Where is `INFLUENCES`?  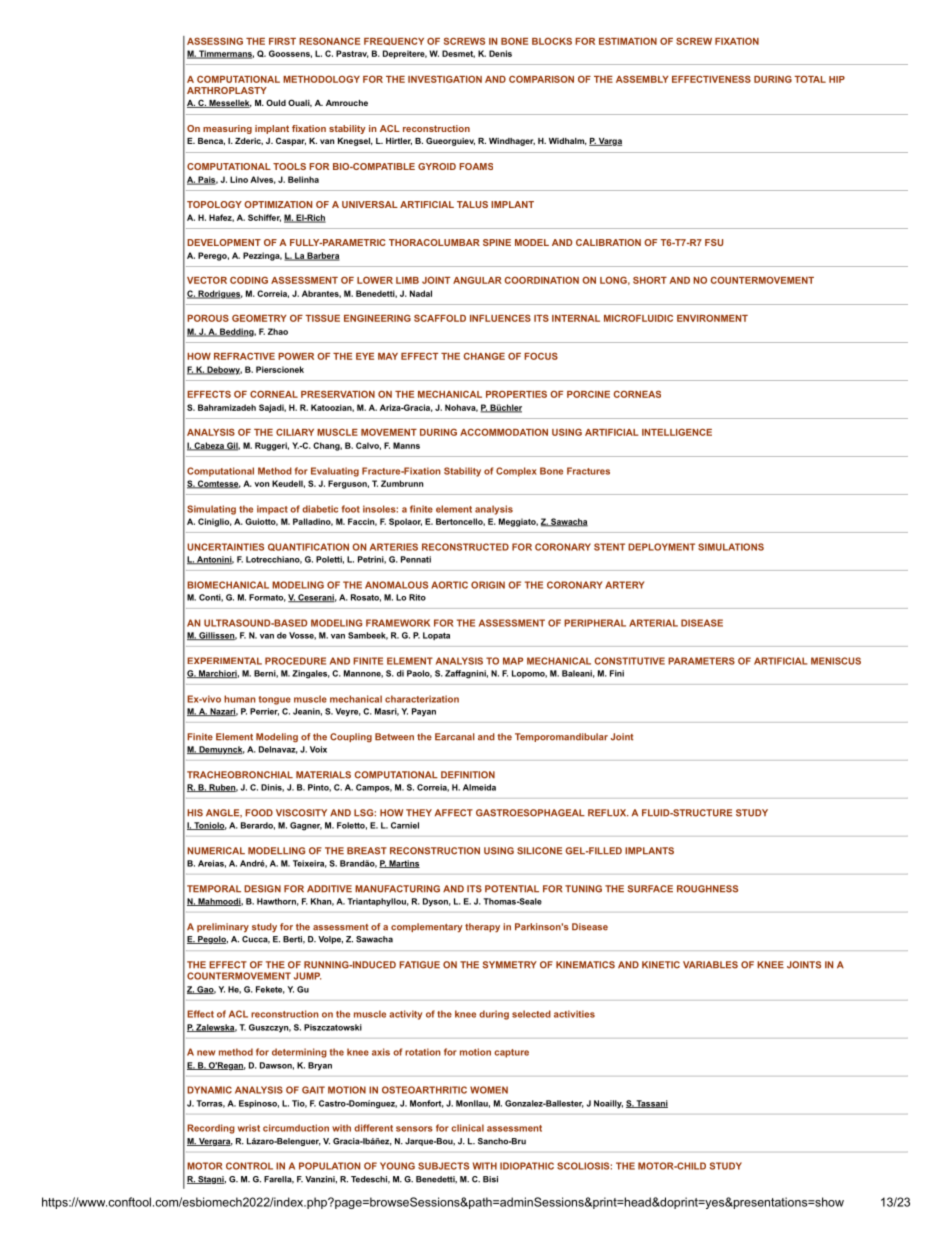 INFLUENCES is located at coordinates (500, 318).
